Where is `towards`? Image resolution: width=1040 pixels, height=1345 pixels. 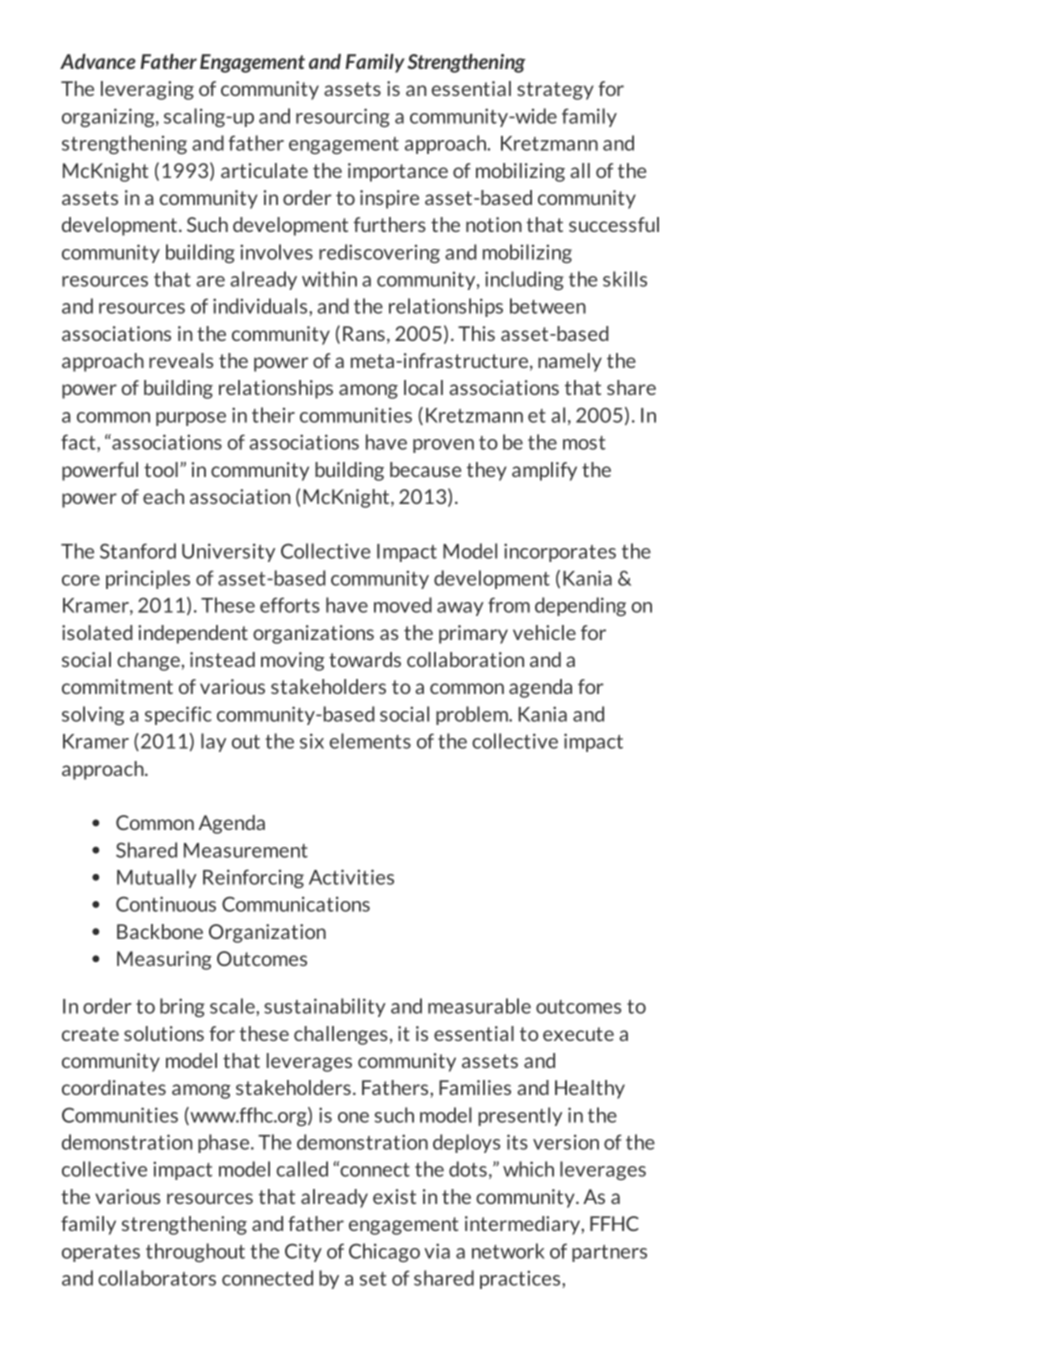
towards is located at coordinates (365, 659).
